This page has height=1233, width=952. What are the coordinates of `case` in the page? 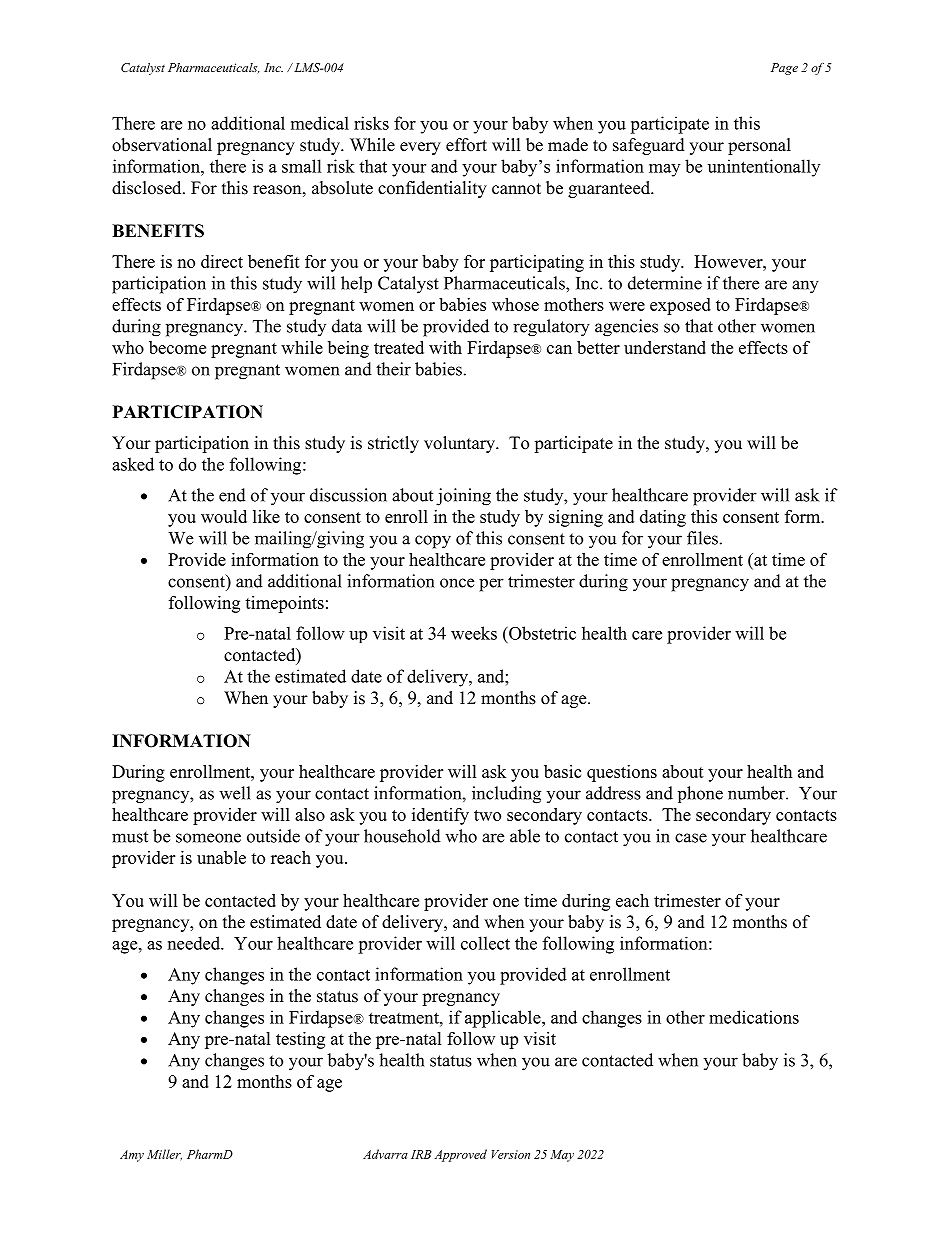 It's located at (691, 838).
